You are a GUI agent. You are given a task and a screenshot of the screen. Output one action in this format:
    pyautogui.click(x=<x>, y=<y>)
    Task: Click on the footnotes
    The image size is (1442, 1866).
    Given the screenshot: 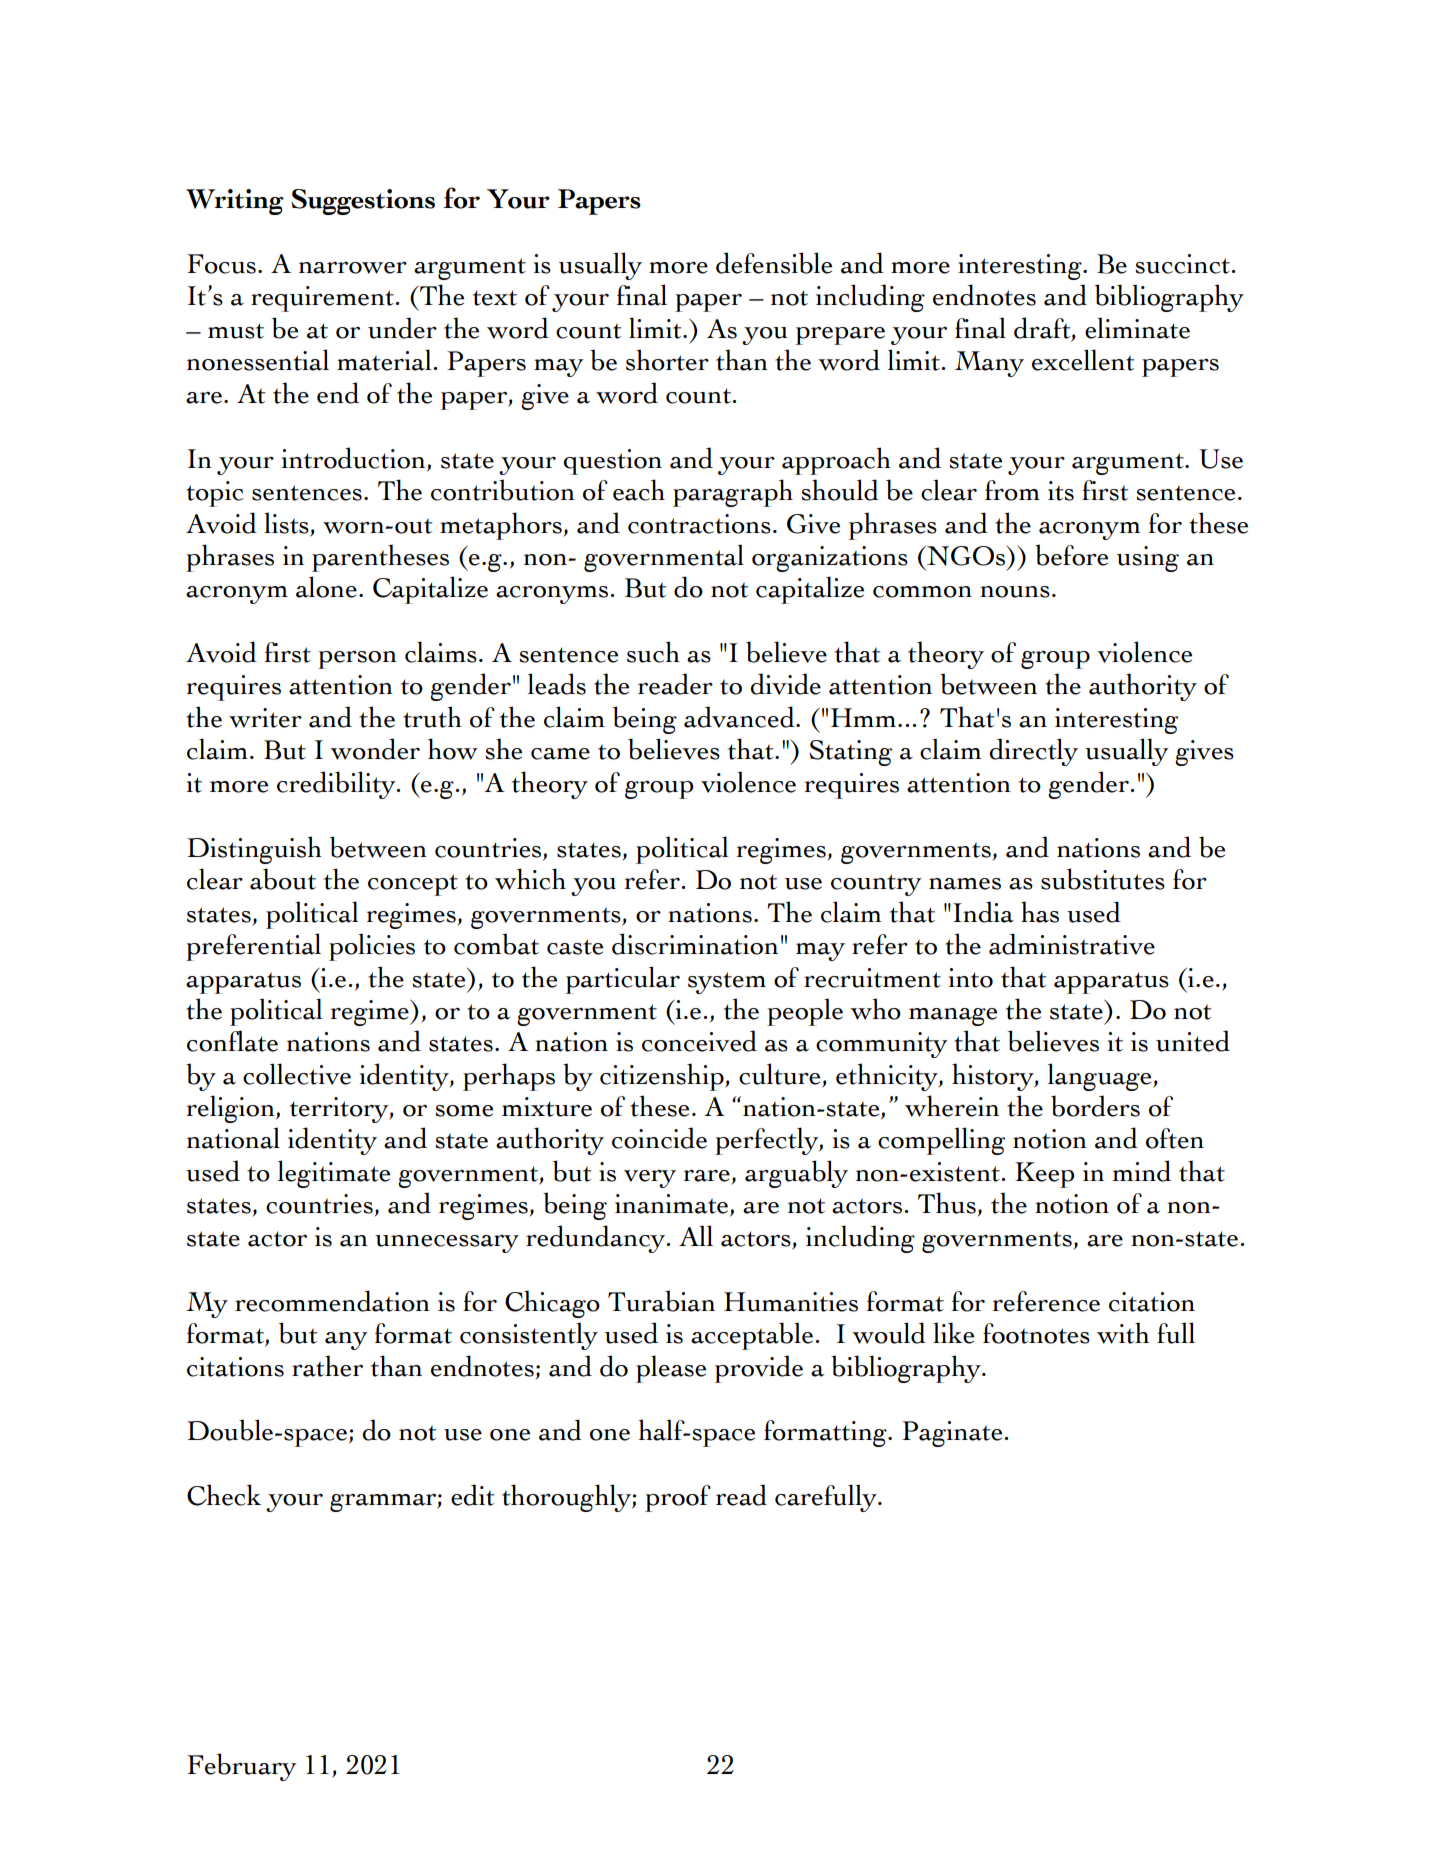 What is the action you would take?
    pyautogui.click(x=1036, y=1333)
